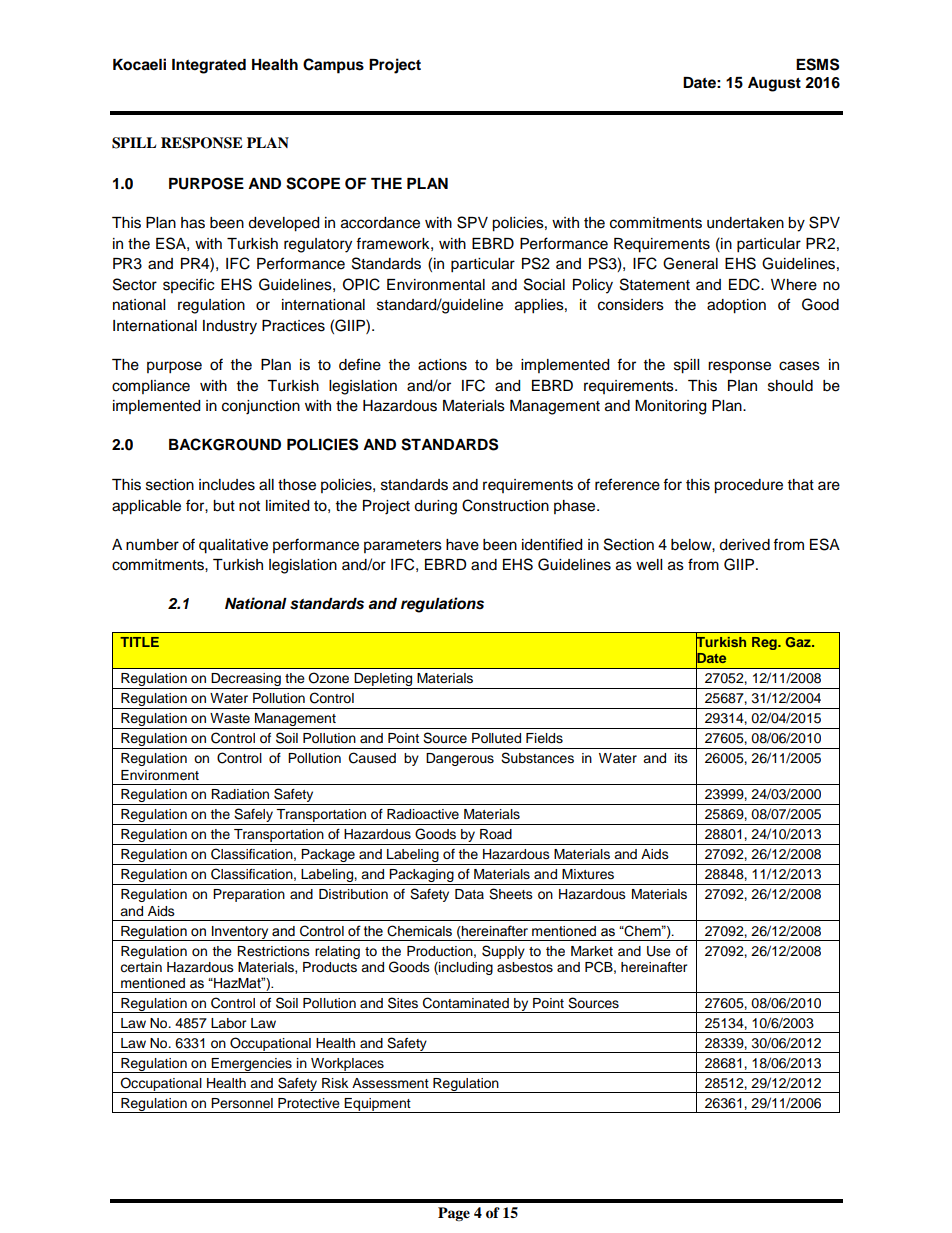  What do you see at coordinates (454, 1214) in the screenshot?
I see `Page` at bounding box center [454, 1214].
